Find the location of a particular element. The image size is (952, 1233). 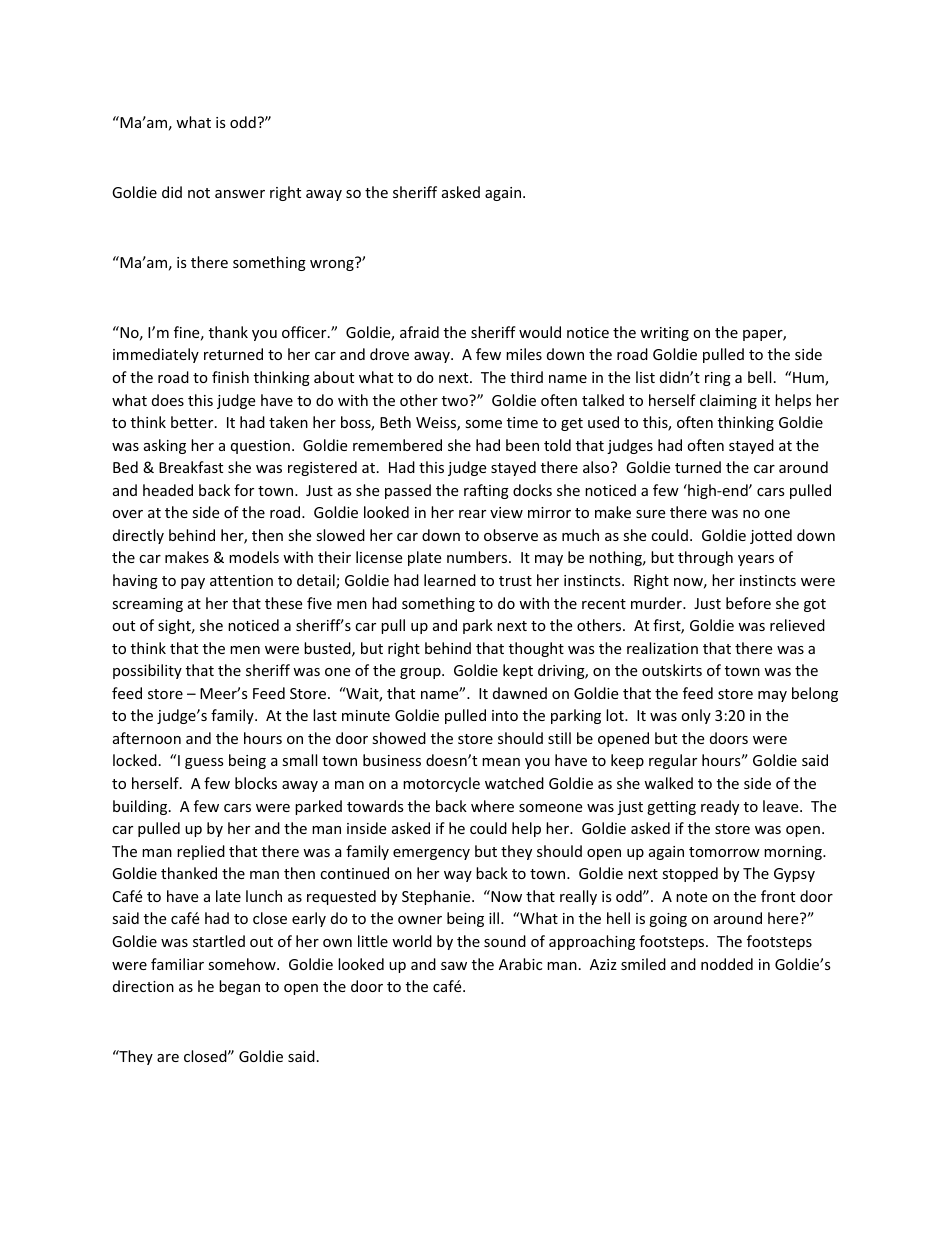

afraid is located at coordinates (419, 332).
